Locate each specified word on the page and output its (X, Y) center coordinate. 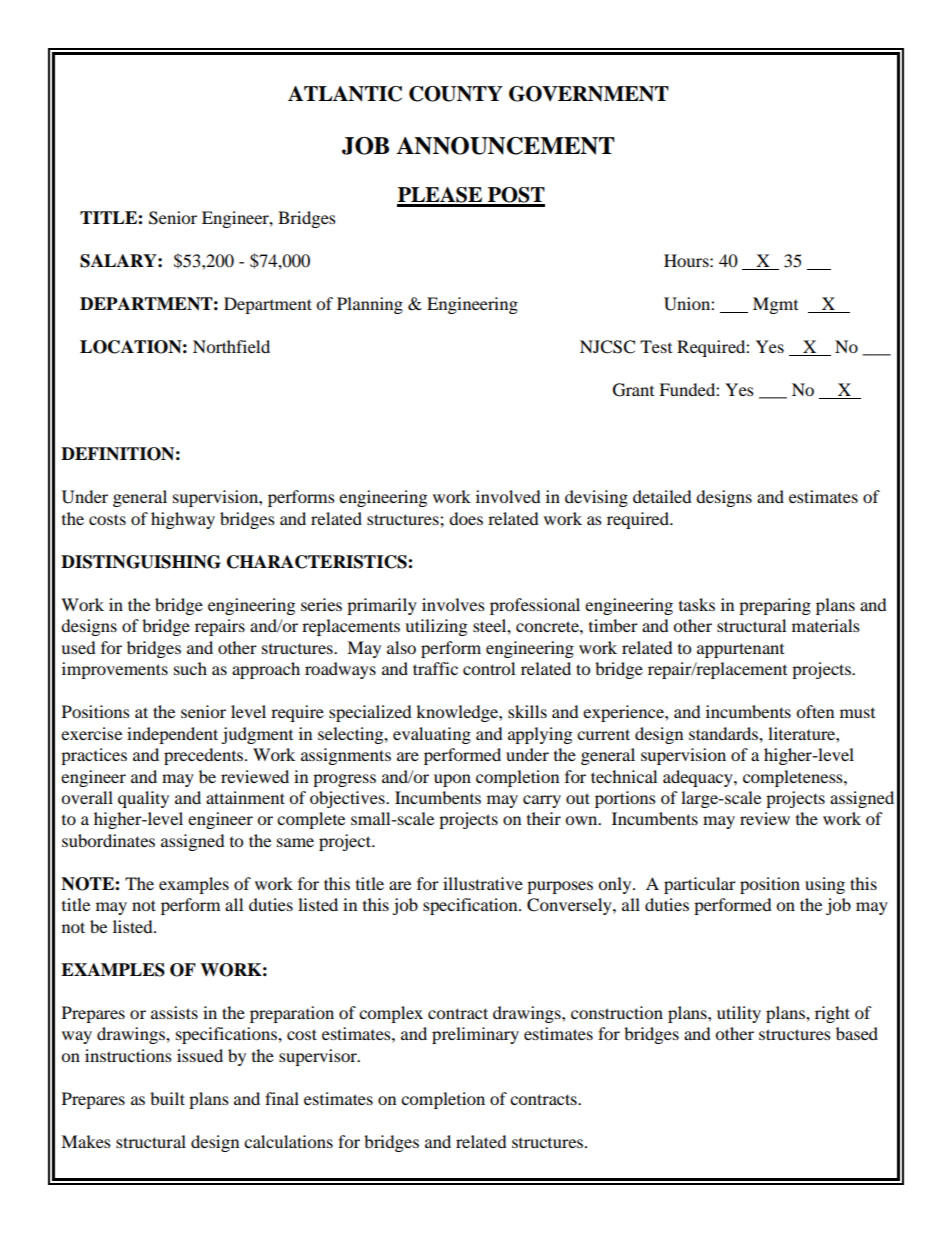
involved (508, 496)
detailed (662, 496)
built (167, 1098)
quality (143, 799)
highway (183, 520)
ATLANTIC (345, 94)
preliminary (475, 1035)
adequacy (699, 778)
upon (452, 780)
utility (739, 1014)
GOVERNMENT (589, 94)
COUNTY (456, 94)
